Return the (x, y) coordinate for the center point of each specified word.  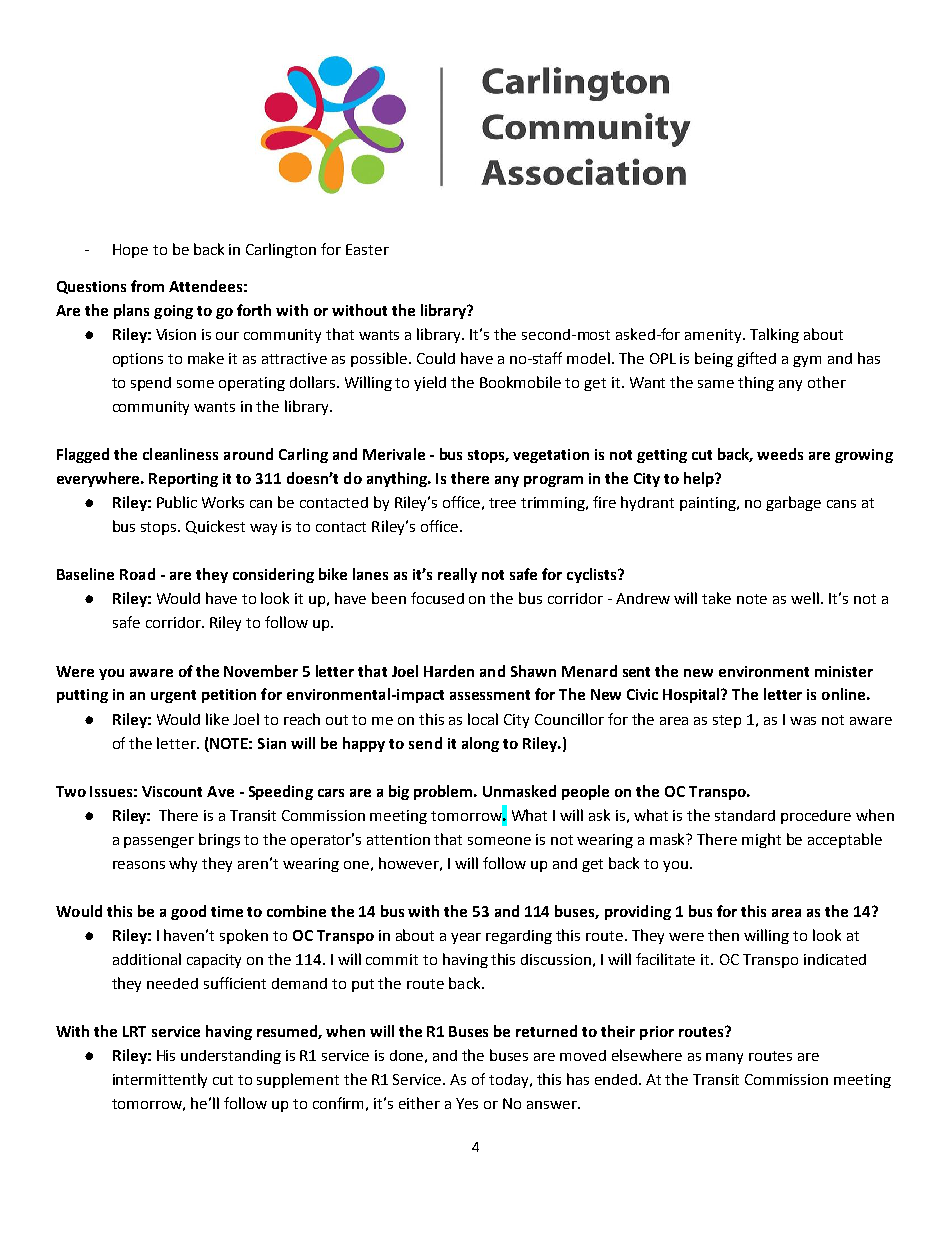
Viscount (172, 791)
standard (745, 815)
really (457, 575)
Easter (367, 249)
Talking (774, 335)
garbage (793, 503)
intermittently (160, 1080)
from (147, 286)
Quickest (215, 527)
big (399, 792)
